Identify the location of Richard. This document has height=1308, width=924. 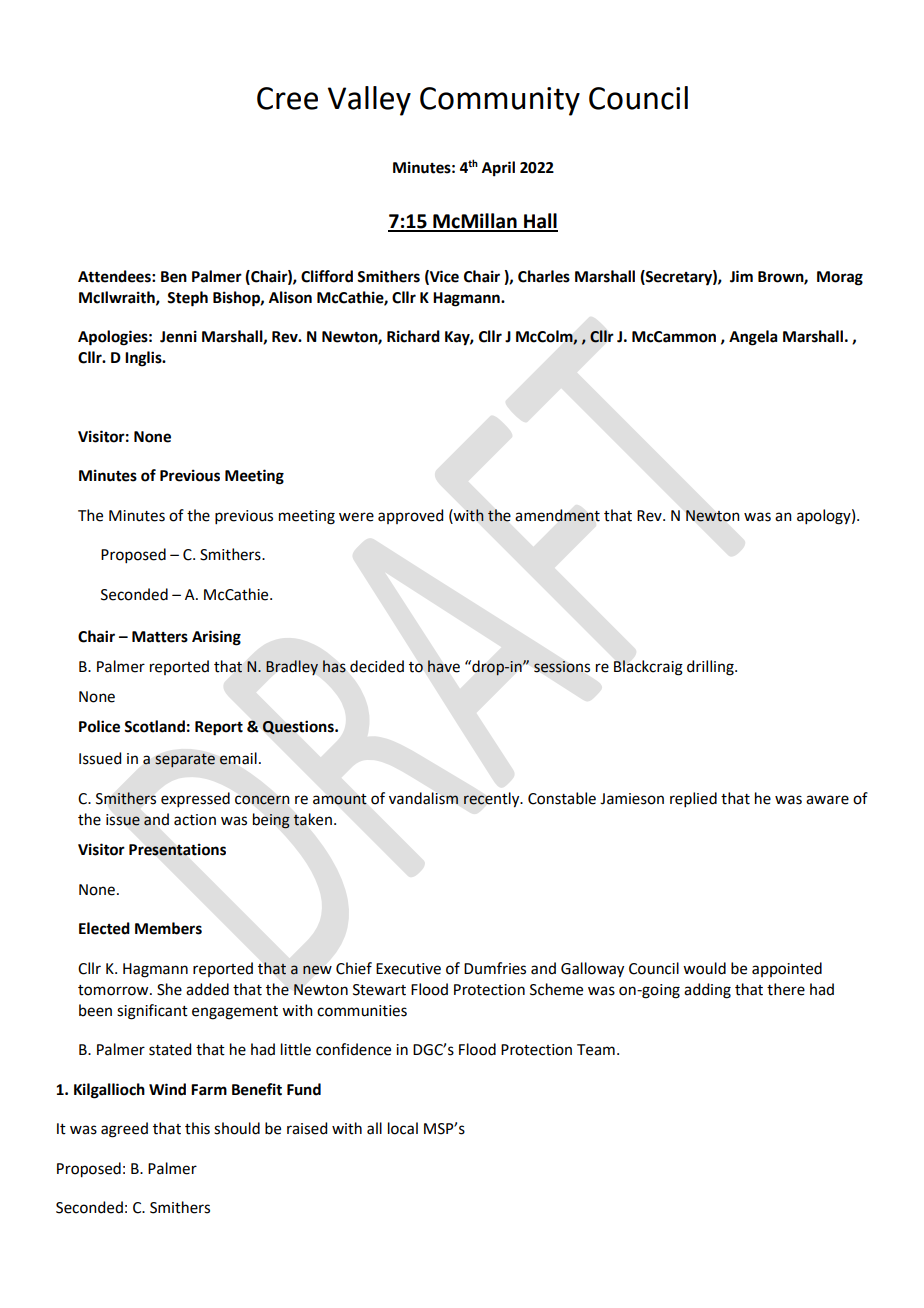
(413, 336).
